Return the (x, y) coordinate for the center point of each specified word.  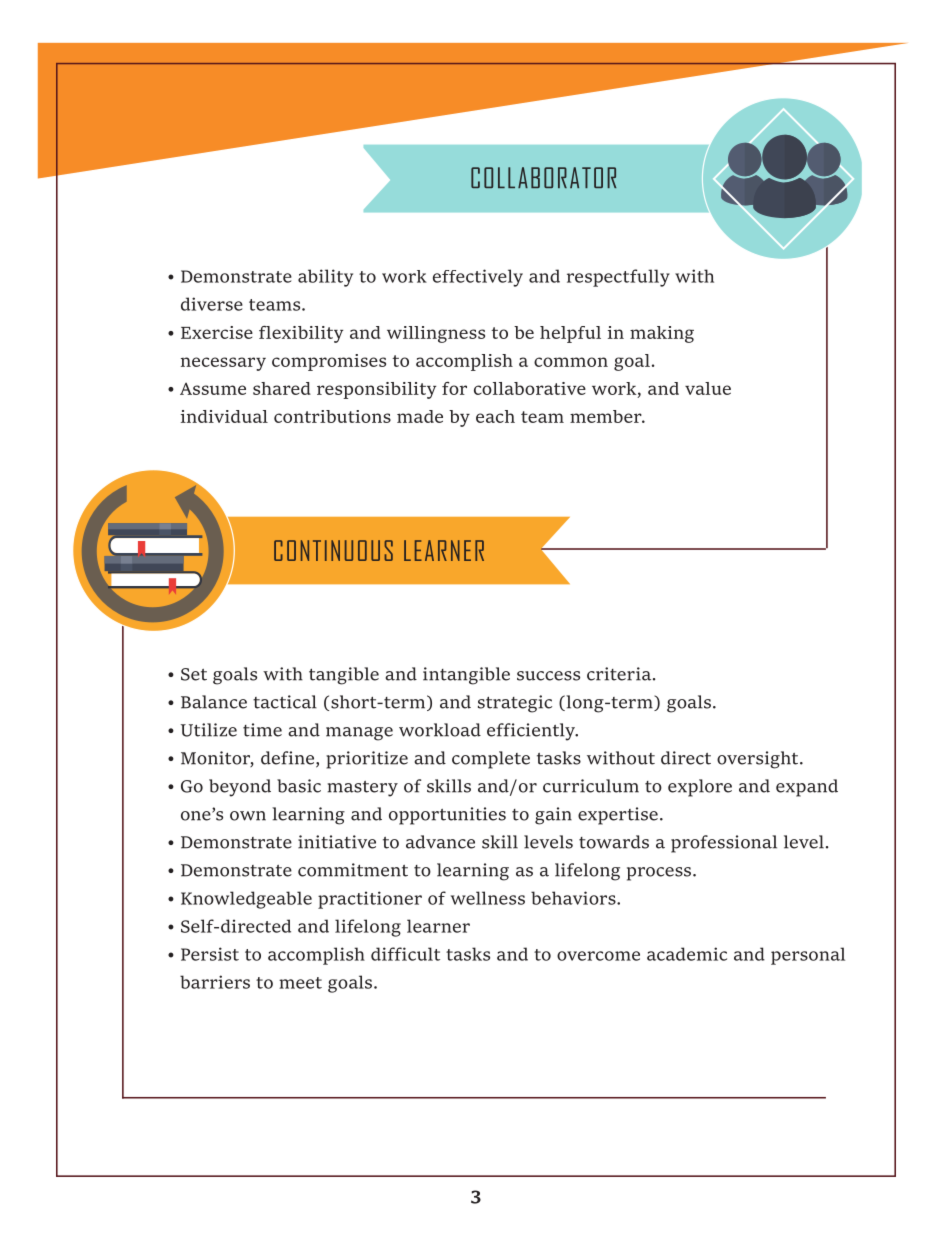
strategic (515, 704)
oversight (759, 760)
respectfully (618, 278)
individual (224, 416)
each (495, 416)
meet (300, 983)
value (708, 388)
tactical (285, 702)
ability (325, 278)
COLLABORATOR (543, 177)
